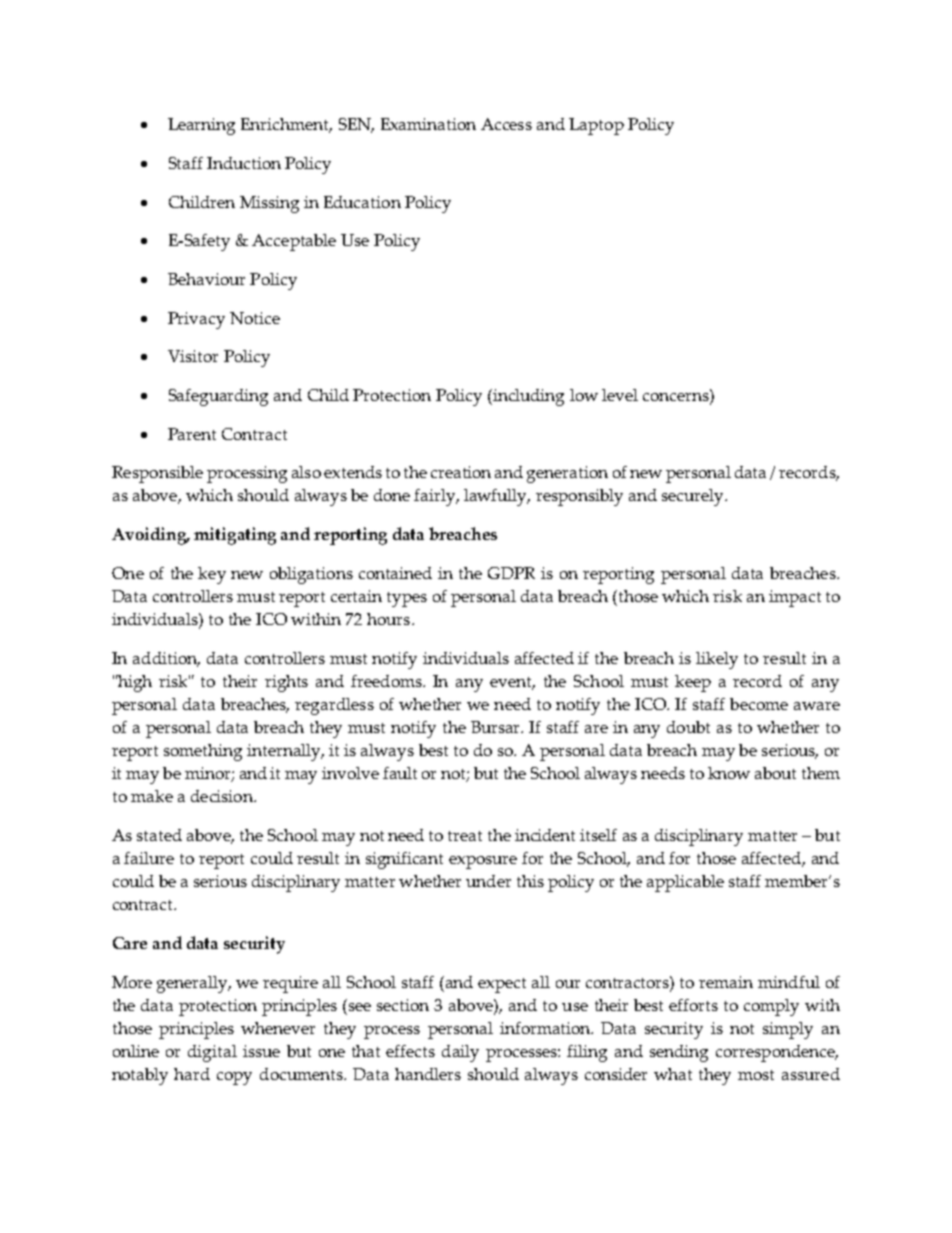 This screenshot has height=1233, width=952. What do you see at coordinates (506, 124) in the screenshot?
I see `Access` at bounding box center [506, 124].
